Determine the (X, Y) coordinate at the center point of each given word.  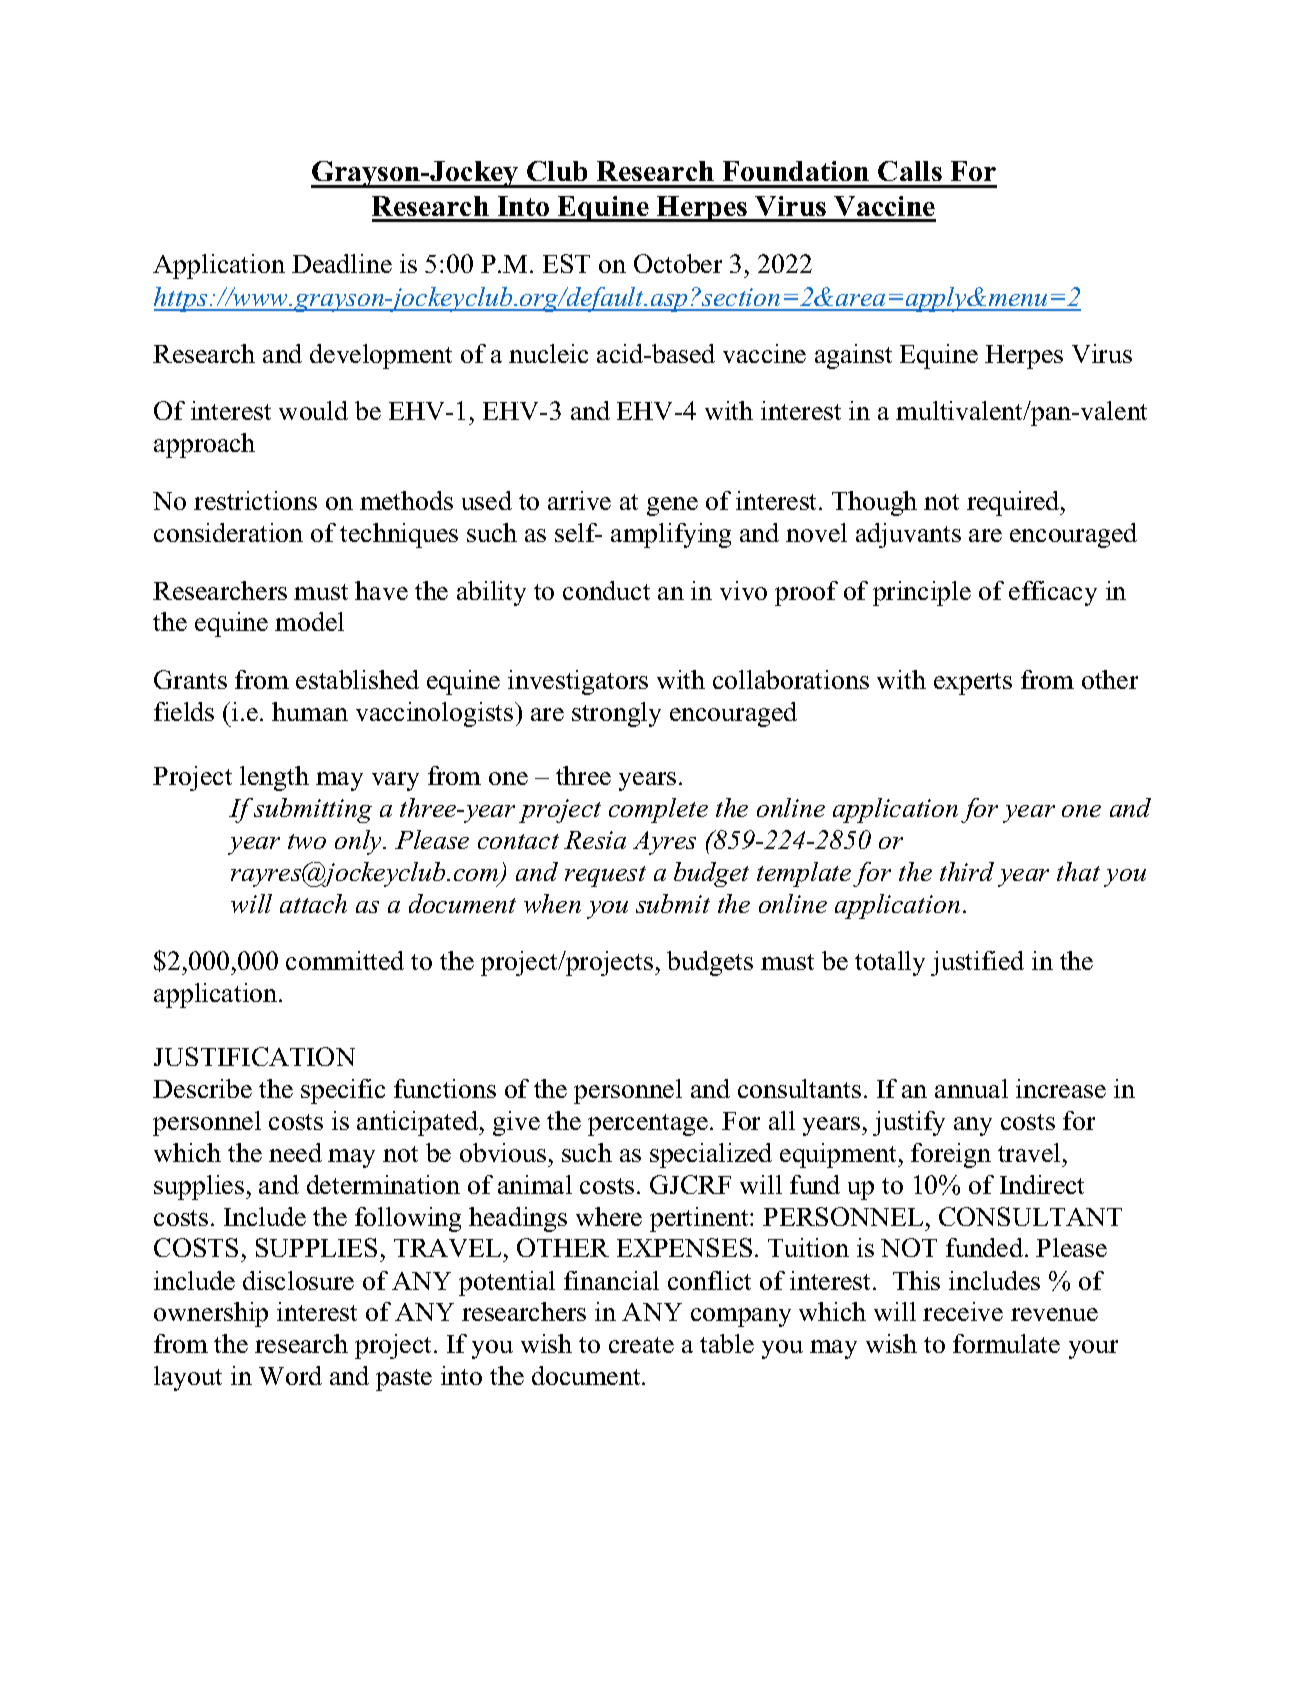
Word (290, 1375)
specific (343, 1091)
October (678, 263)
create (641, 1345)
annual (971, 1088)
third (967, 871)
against (853, 356)
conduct (606, 590)
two (307, 841)
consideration (228, 532)
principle (922, 593)
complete (658, 810)
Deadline (342, 263)
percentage (648, 1125)
